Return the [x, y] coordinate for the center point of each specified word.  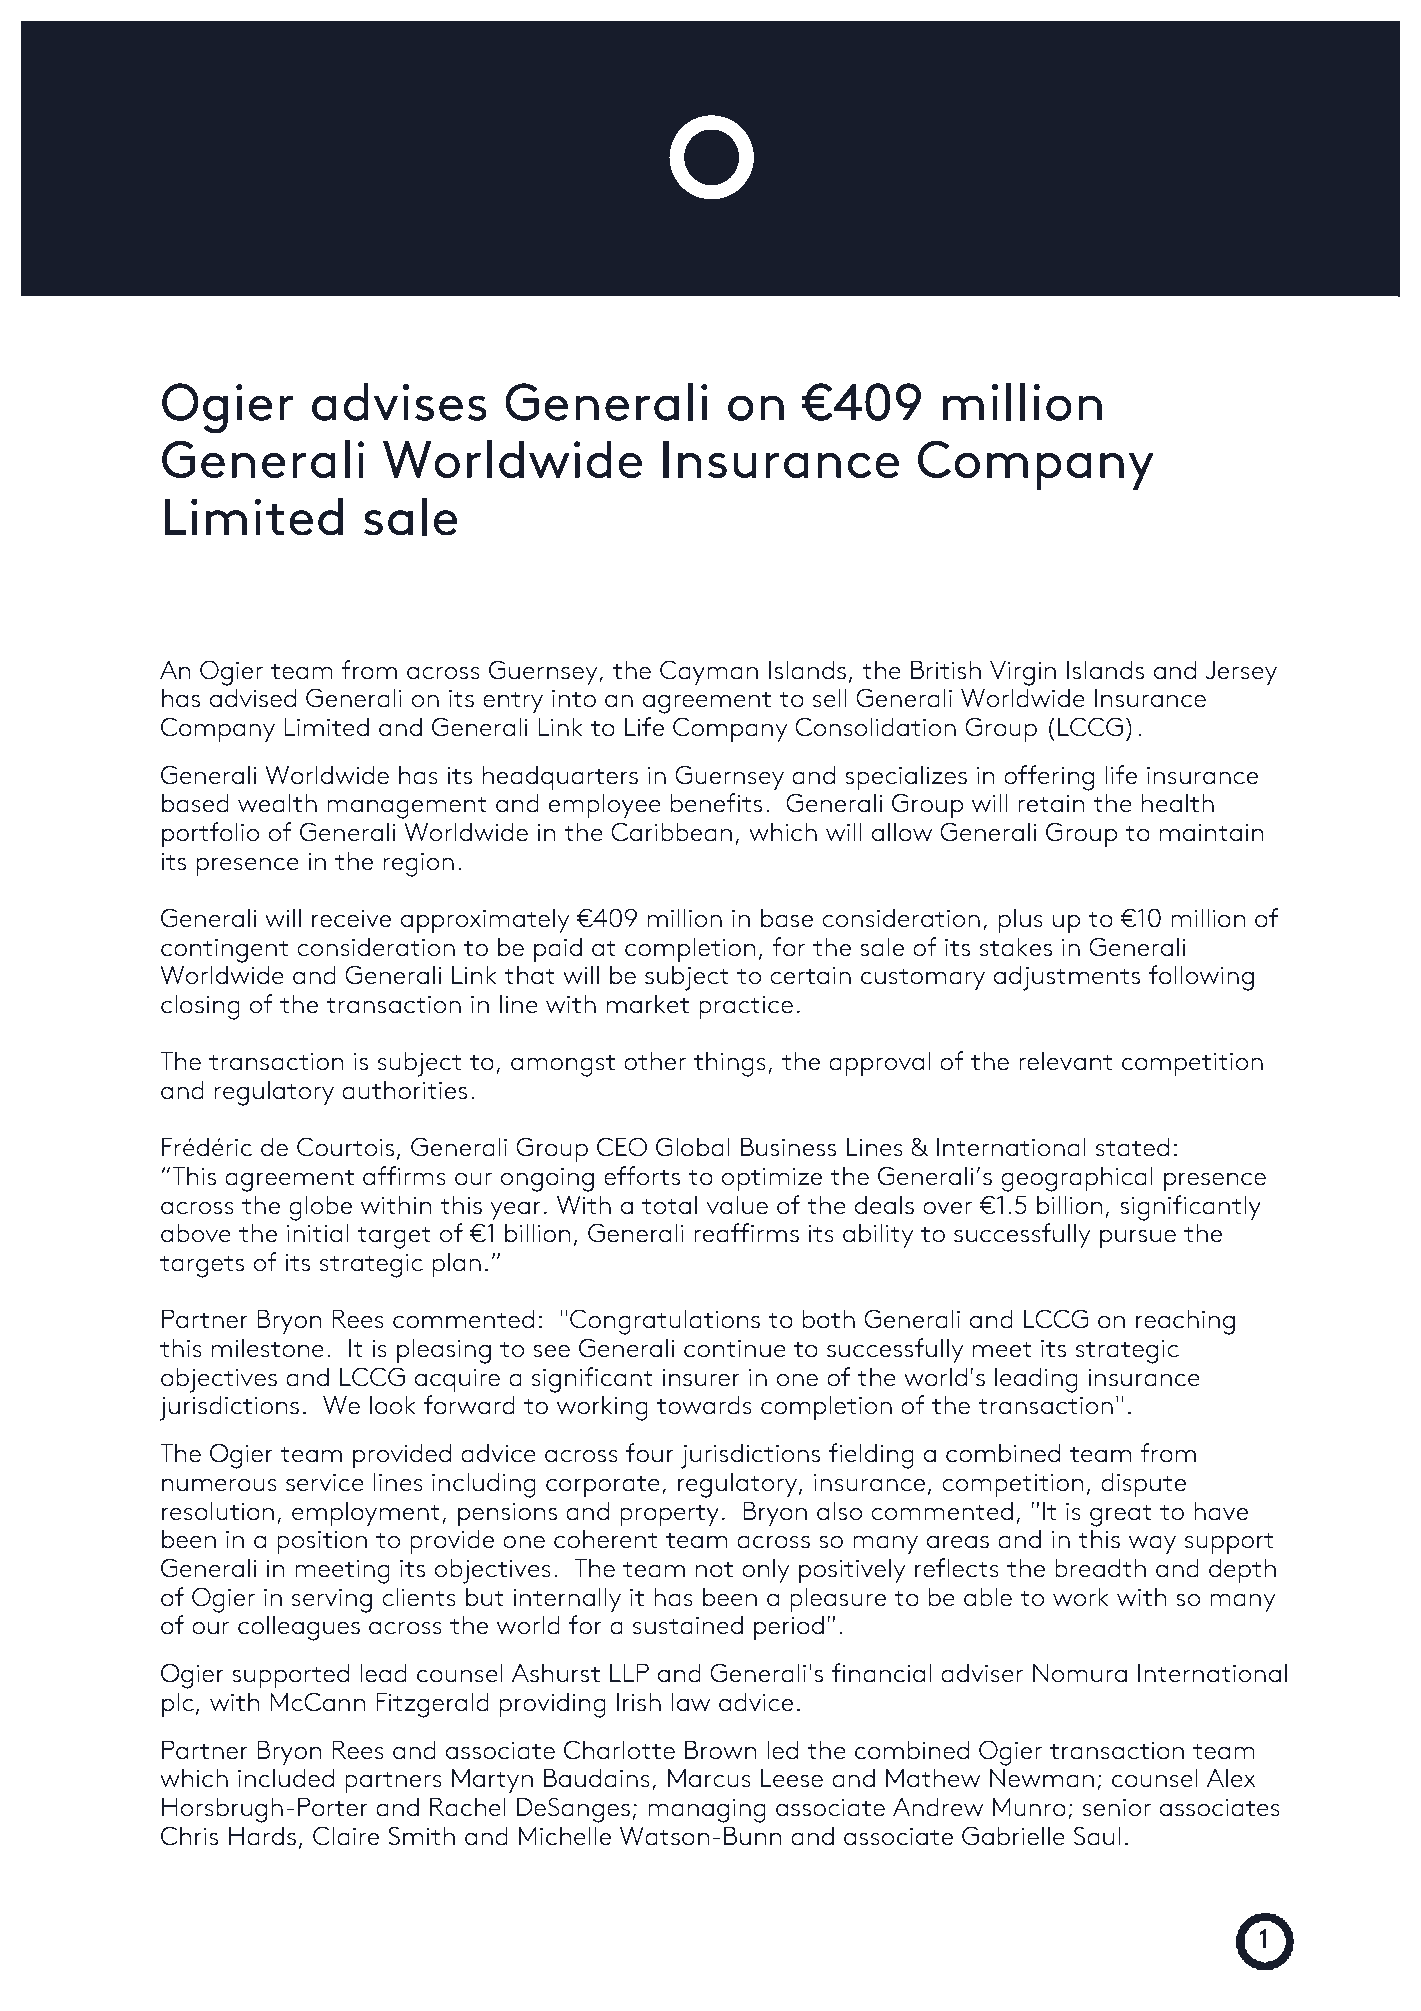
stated [1132, 1147]
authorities [405, 1090]
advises [399, 402]
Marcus [709, 1778]
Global [692, 1147]
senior [1117, 1808]
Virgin [1023, 673]
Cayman [709, 672]
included [286, 1778]
